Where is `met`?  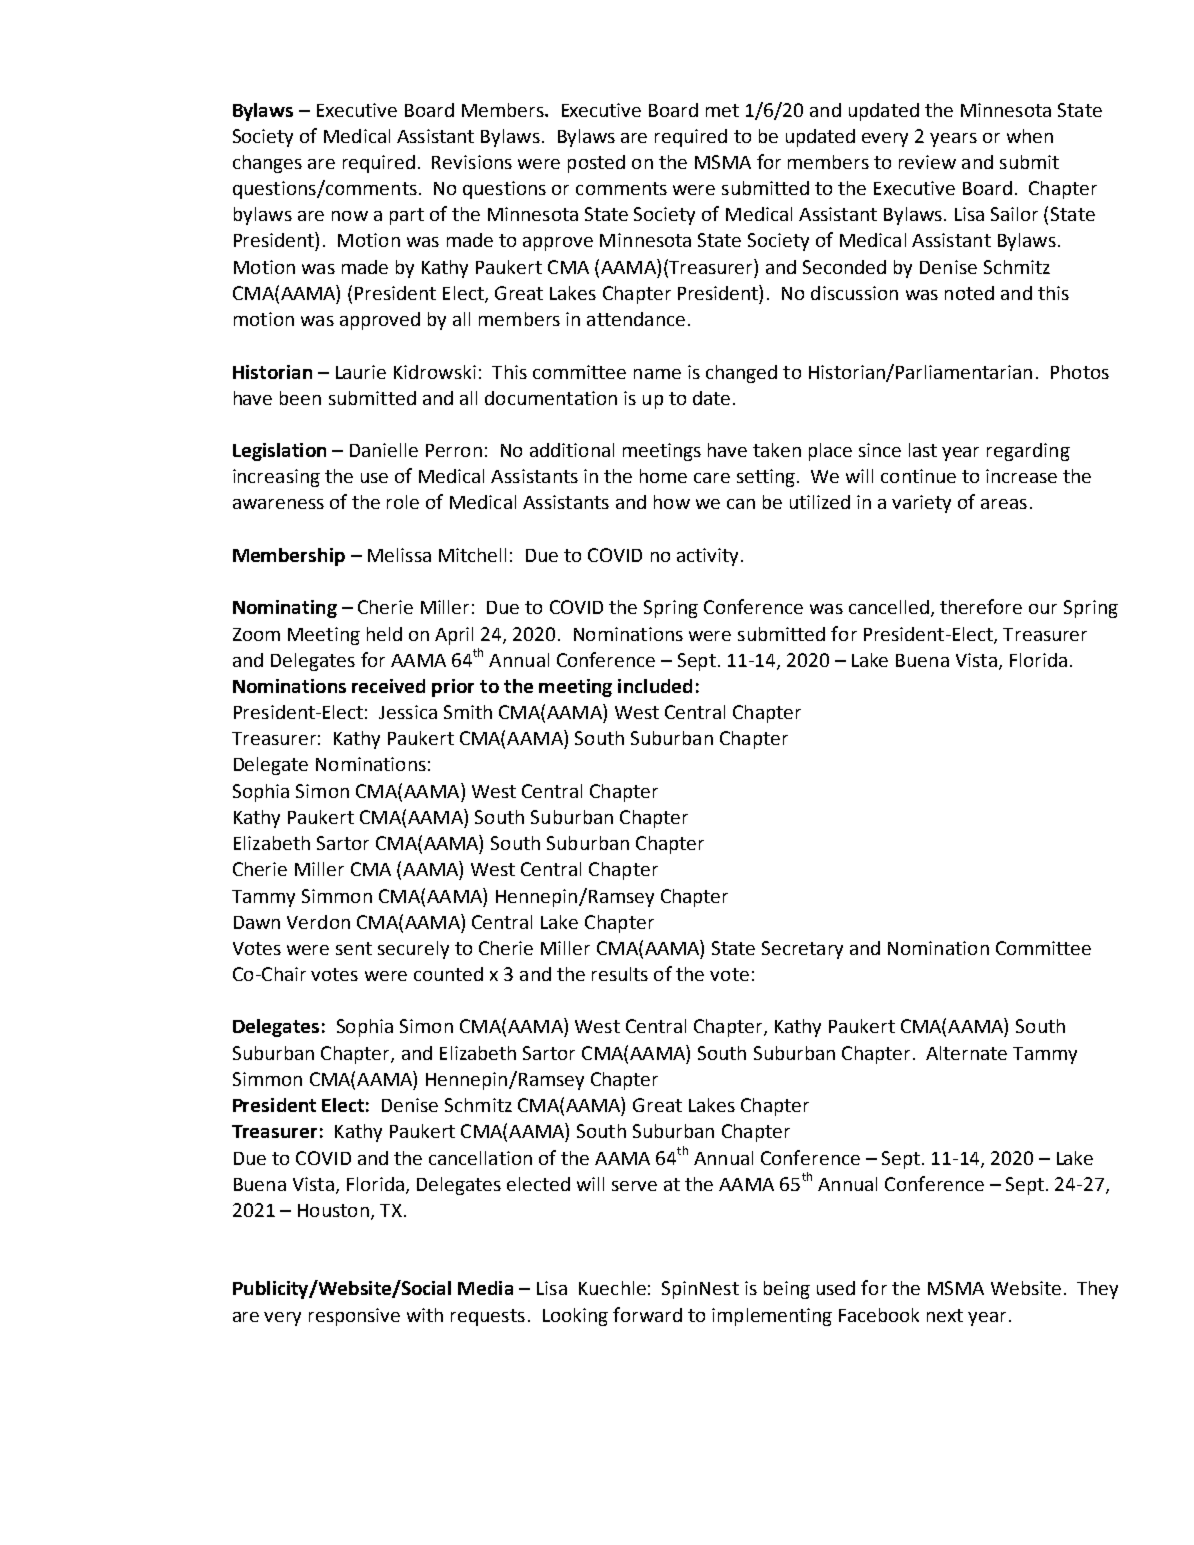 met is located at coordinates (722, 110).
